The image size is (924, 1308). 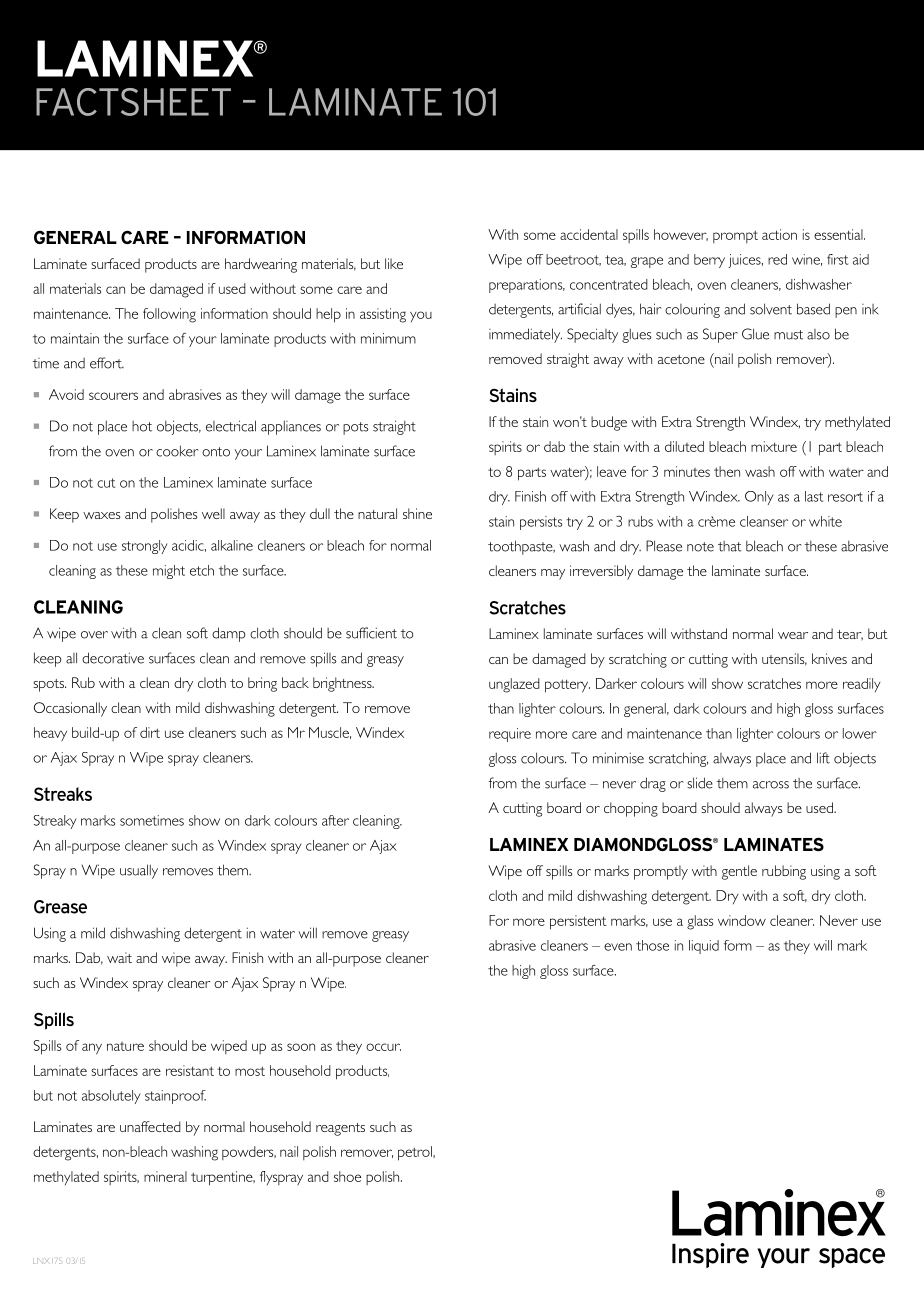 What do you see at coordinates (169, 315) in the screenshot?
I see `following` at bounding box center [169, 315].
